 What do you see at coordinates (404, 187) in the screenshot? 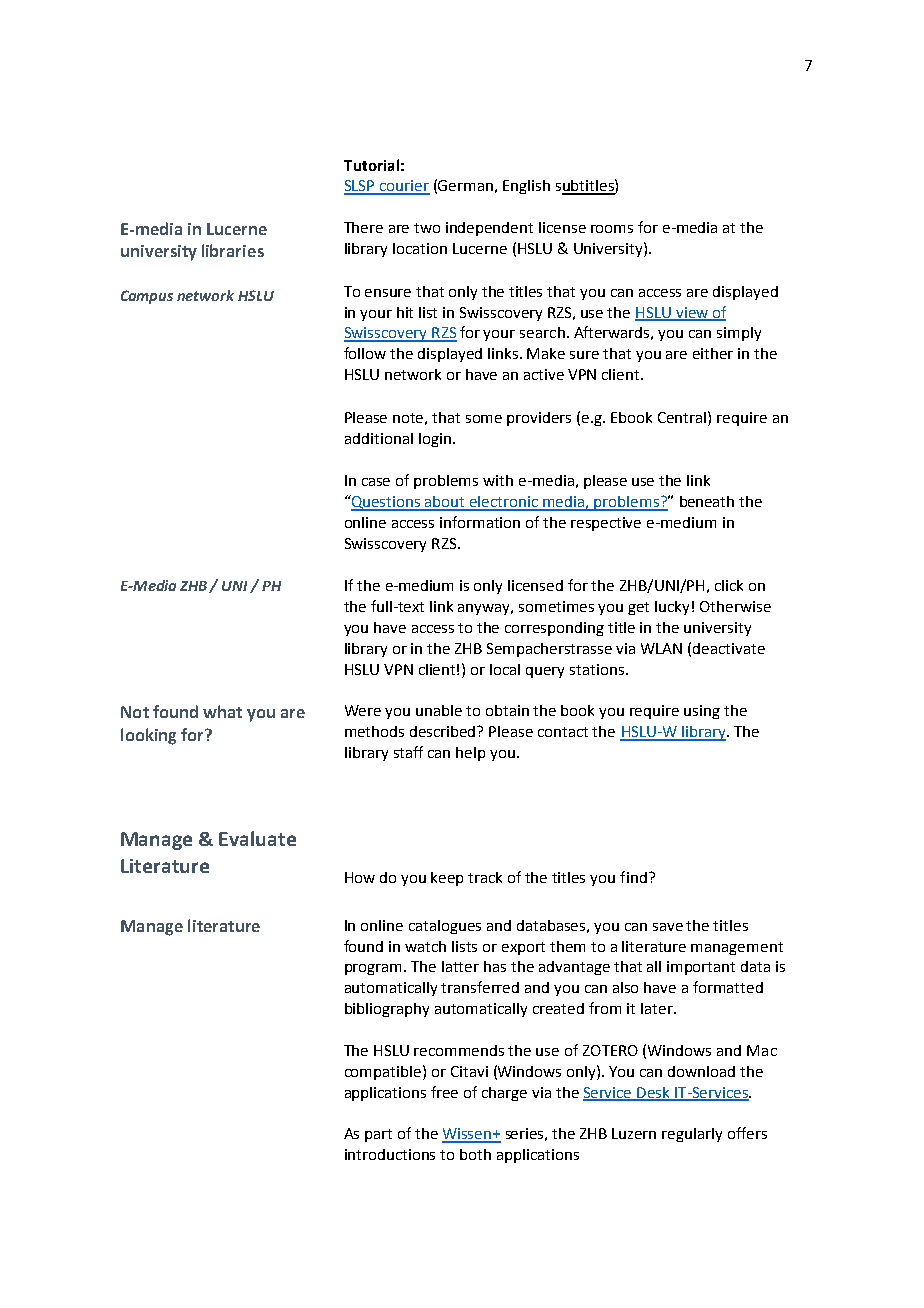
I see `courier` at bounding box center [404, 187].
